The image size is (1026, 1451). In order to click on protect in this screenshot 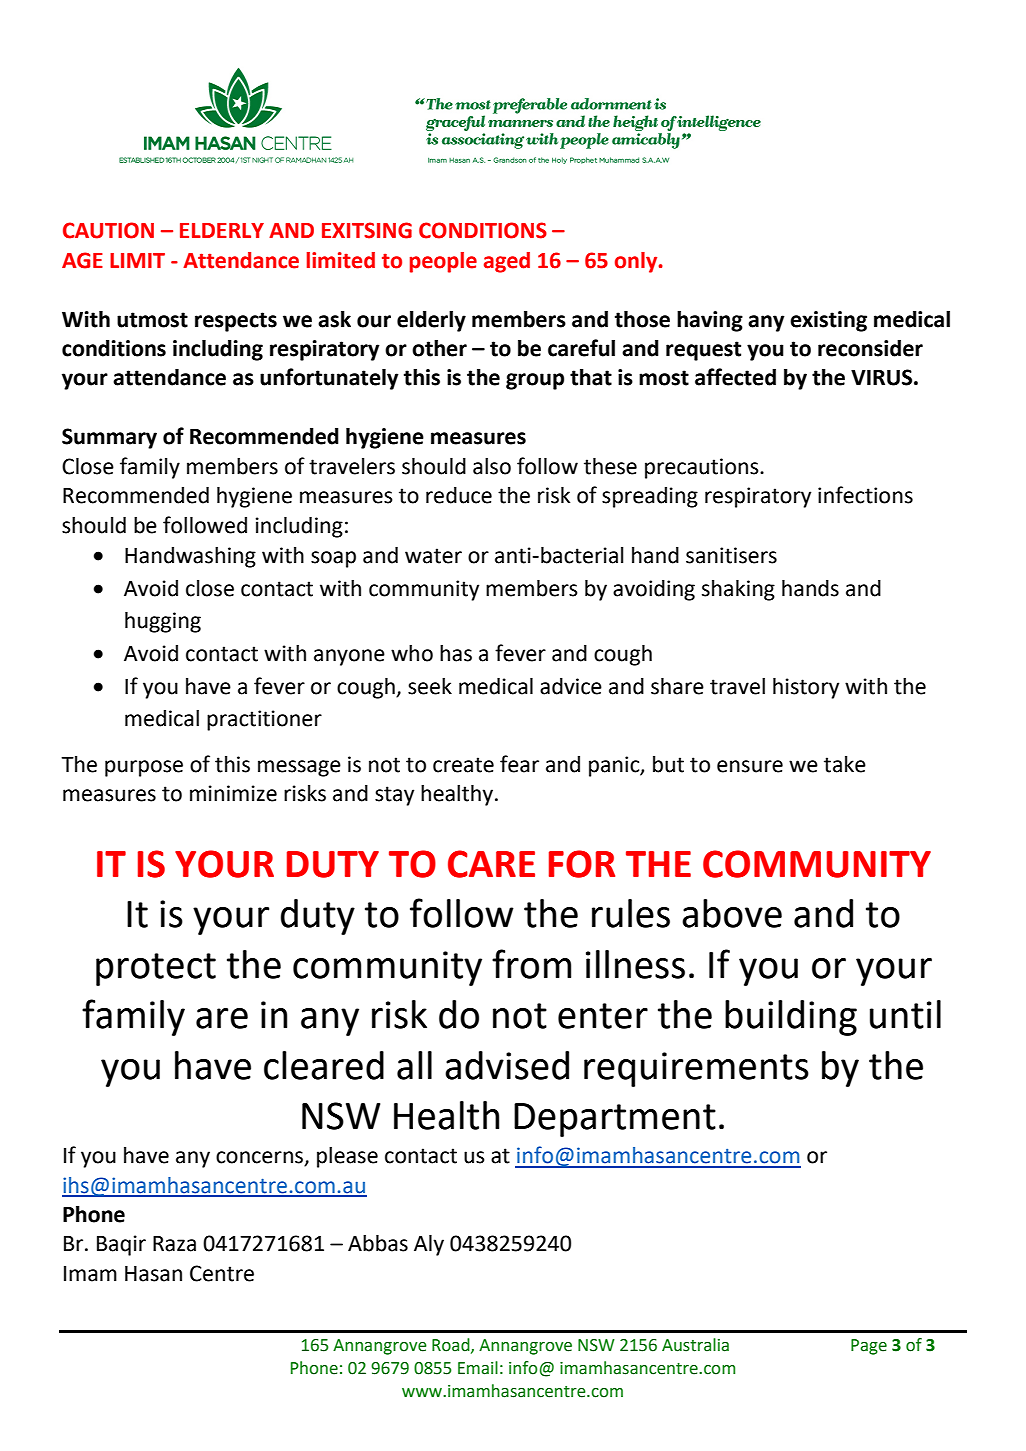, I will do `click(156, 969)`.
